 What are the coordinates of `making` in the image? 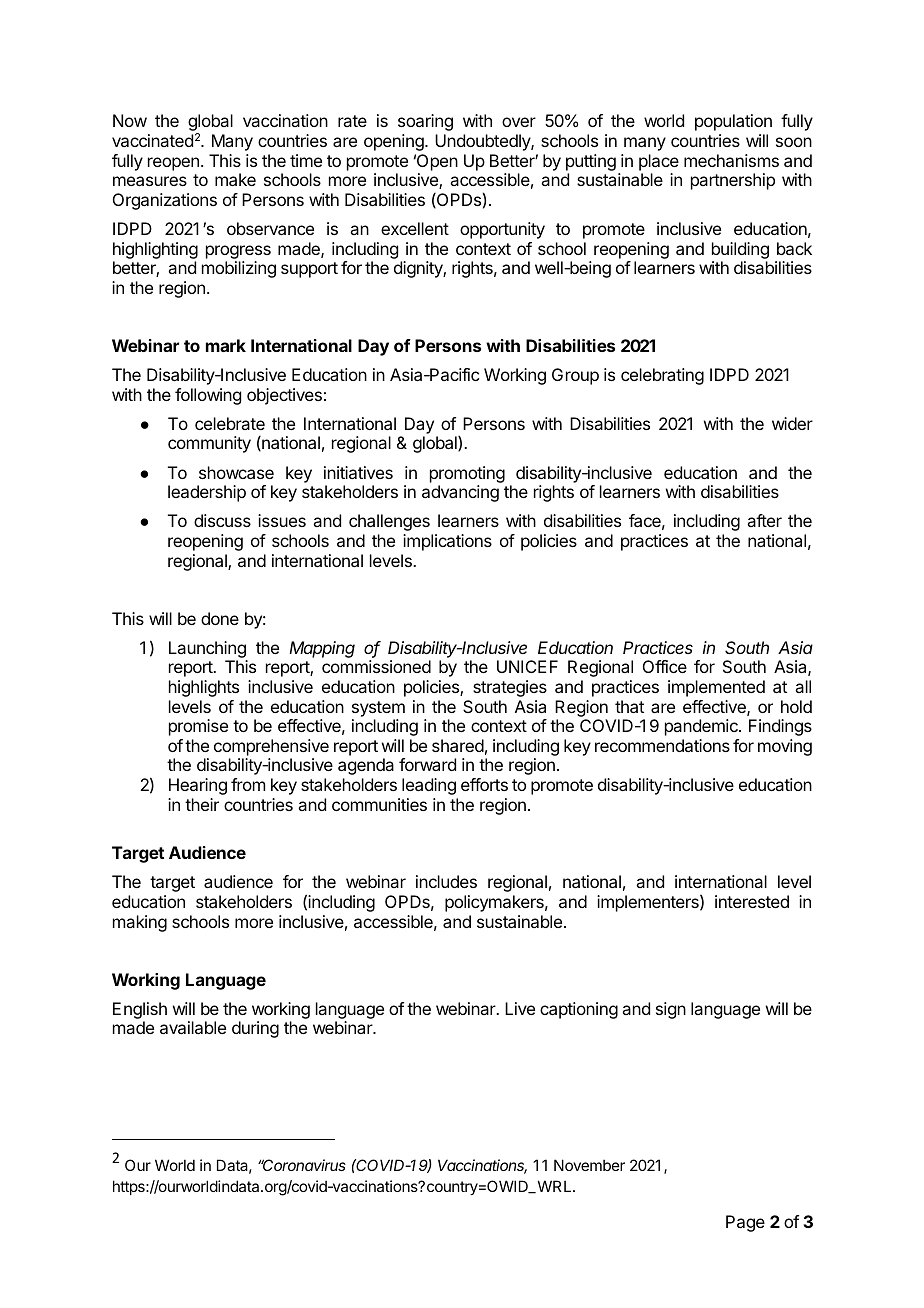 It's located at (140, 923).
